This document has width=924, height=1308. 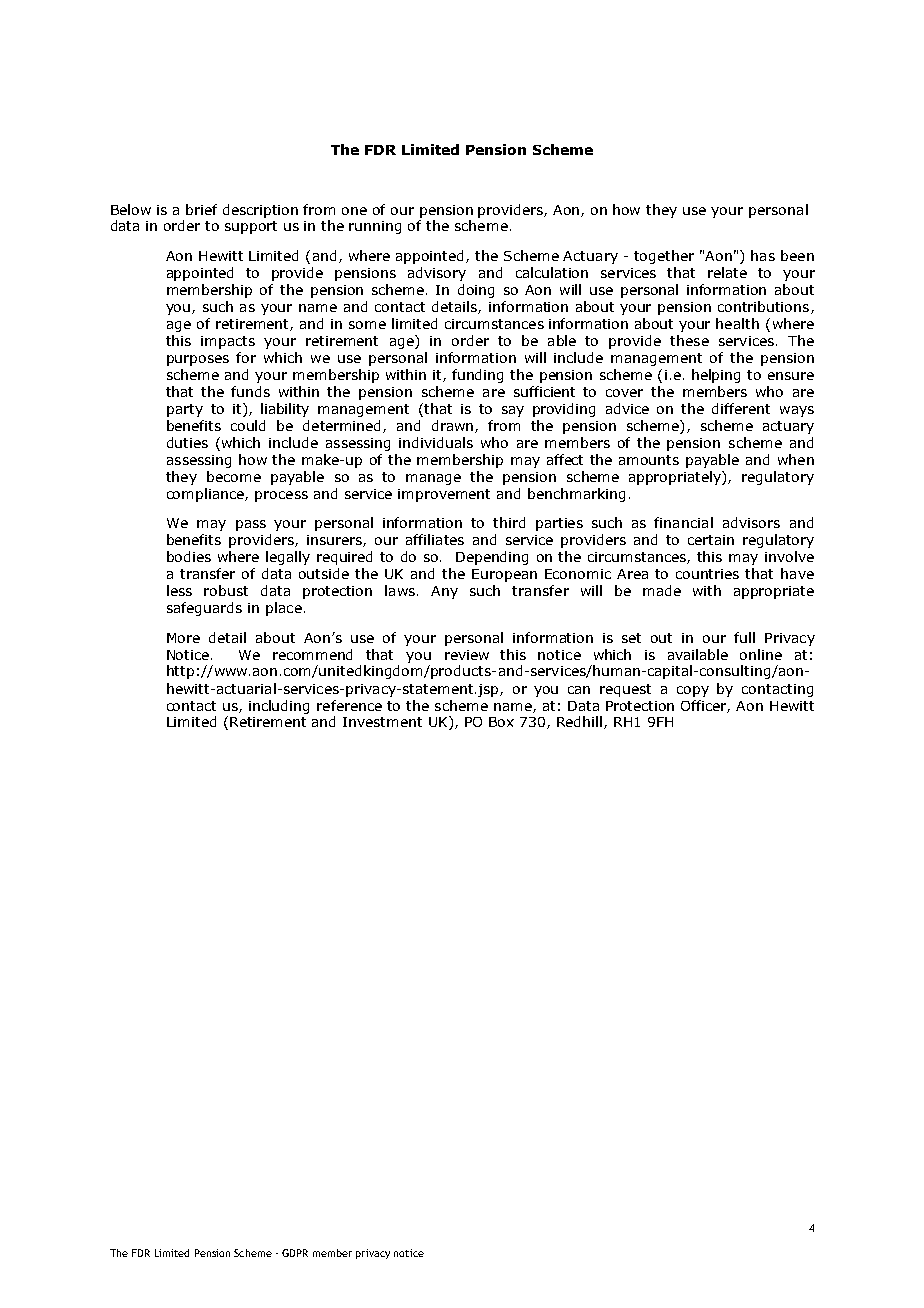 What do you see at coordinates (705, 706) in the document?
I see `Officer` at bounding box center [705, 706].
